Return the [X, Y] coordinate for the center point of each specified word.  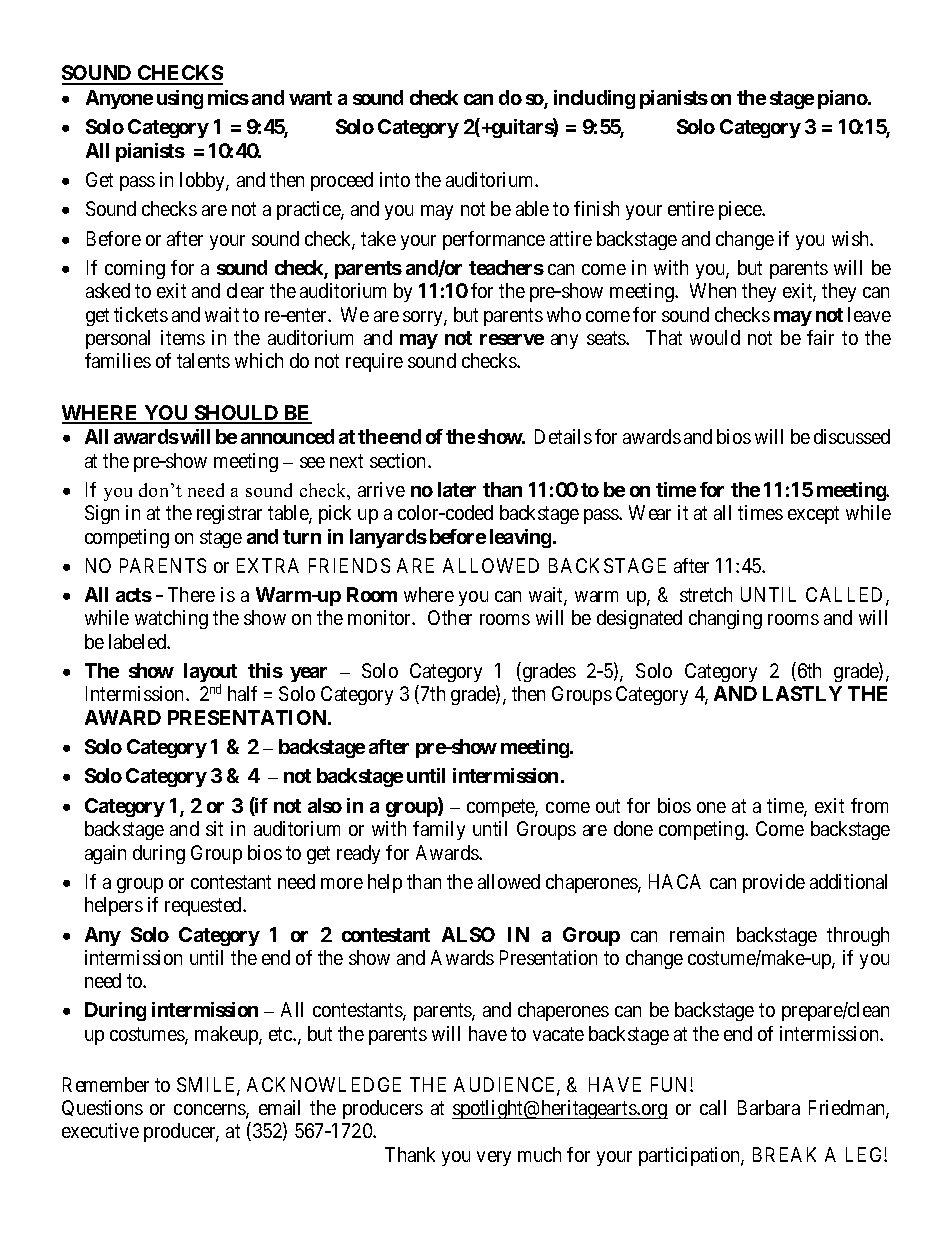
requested [204, 906]
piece [741, 210]
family [439, 830]
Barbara [769, 1107]
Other [450, 617]
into [395, 179]
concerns [210, 1111]
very [494, 1158]
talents [203, 360]
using [180, 99]
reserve [512, 339]
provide [774, 883]
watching [171, 619]
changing [725, 619]
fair [820, 337]
